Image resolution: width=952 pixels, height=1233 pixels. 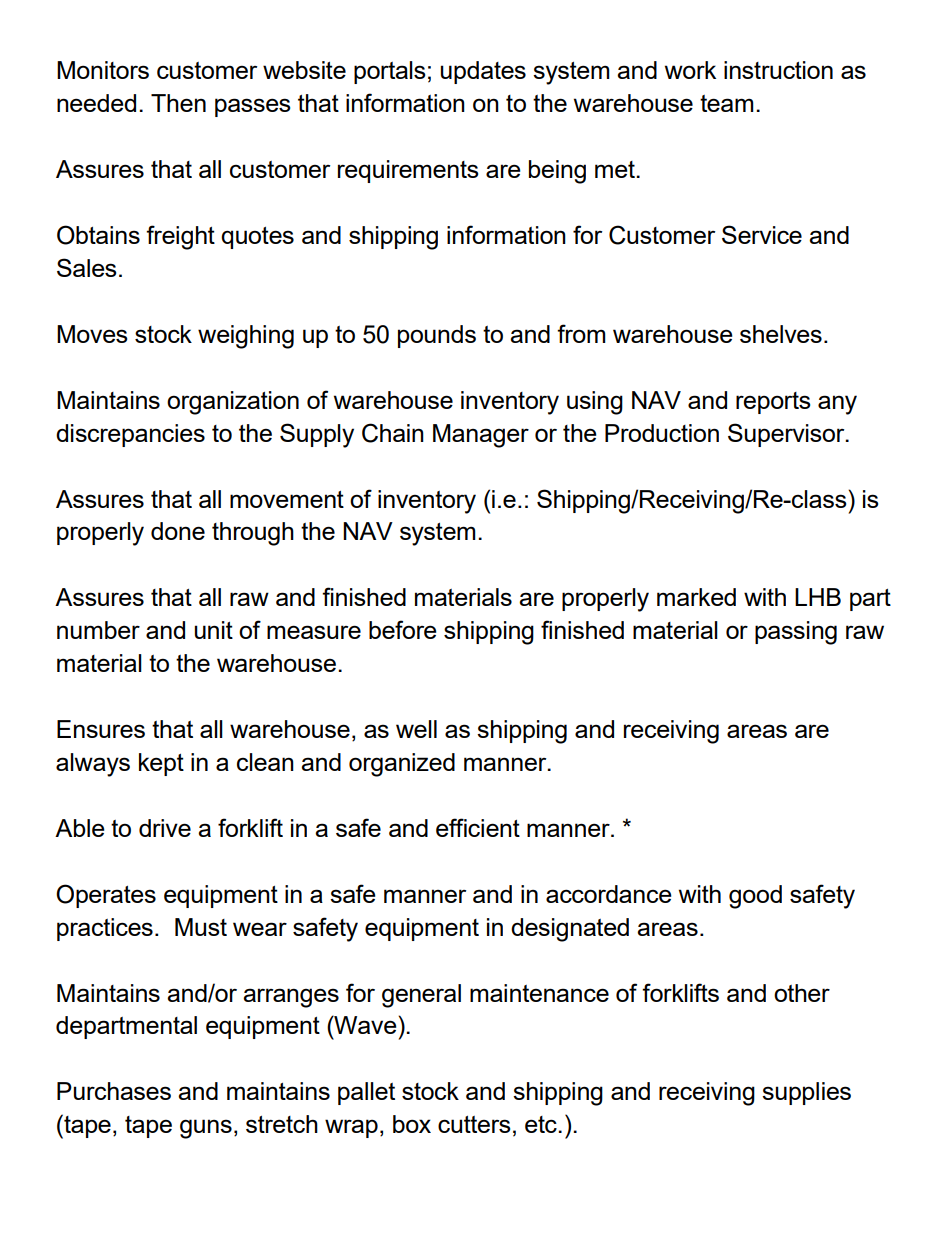 I want to click on before, so click(x=403, y=629).
